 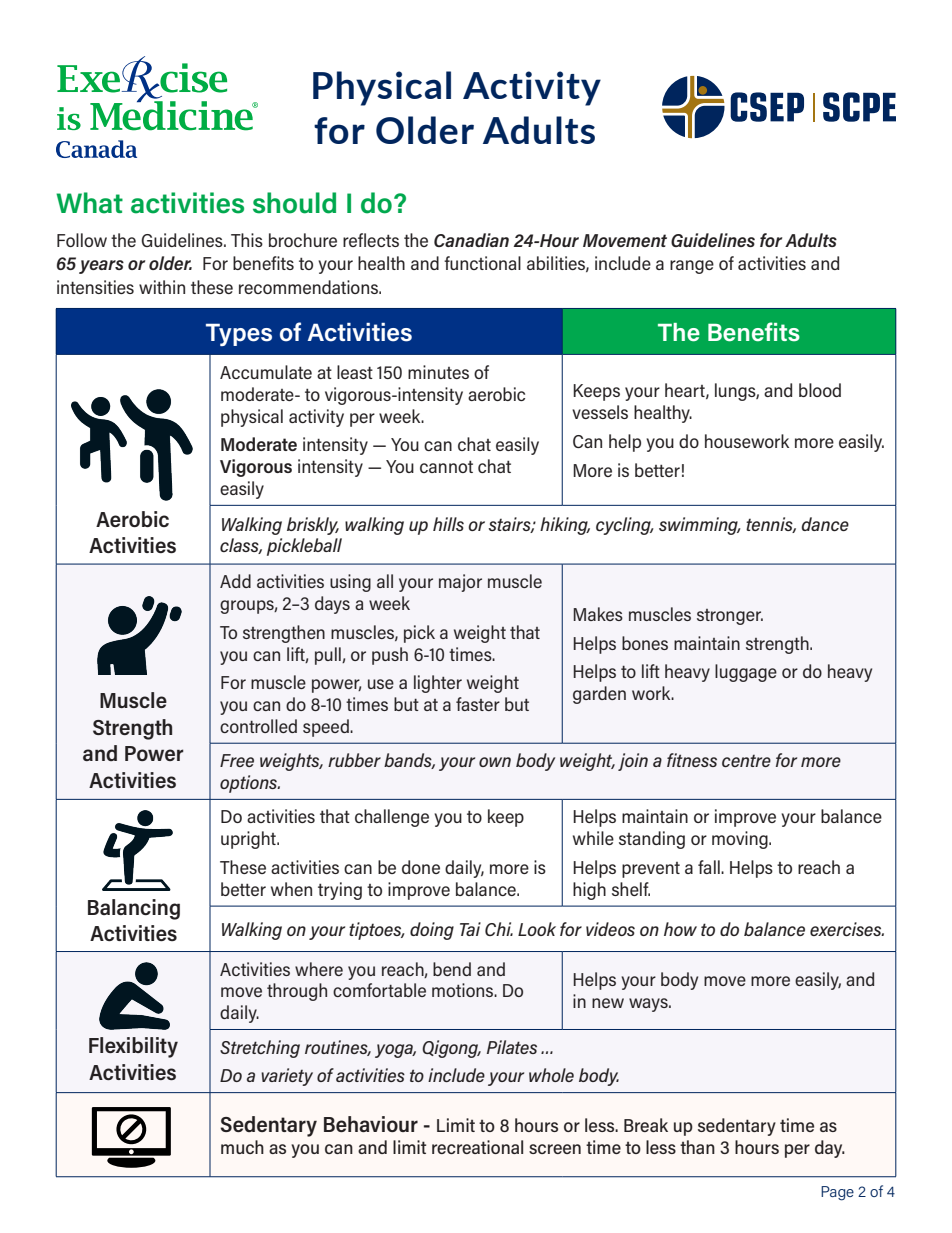 I want to click on Canadian, so click(x=471, y=240).
